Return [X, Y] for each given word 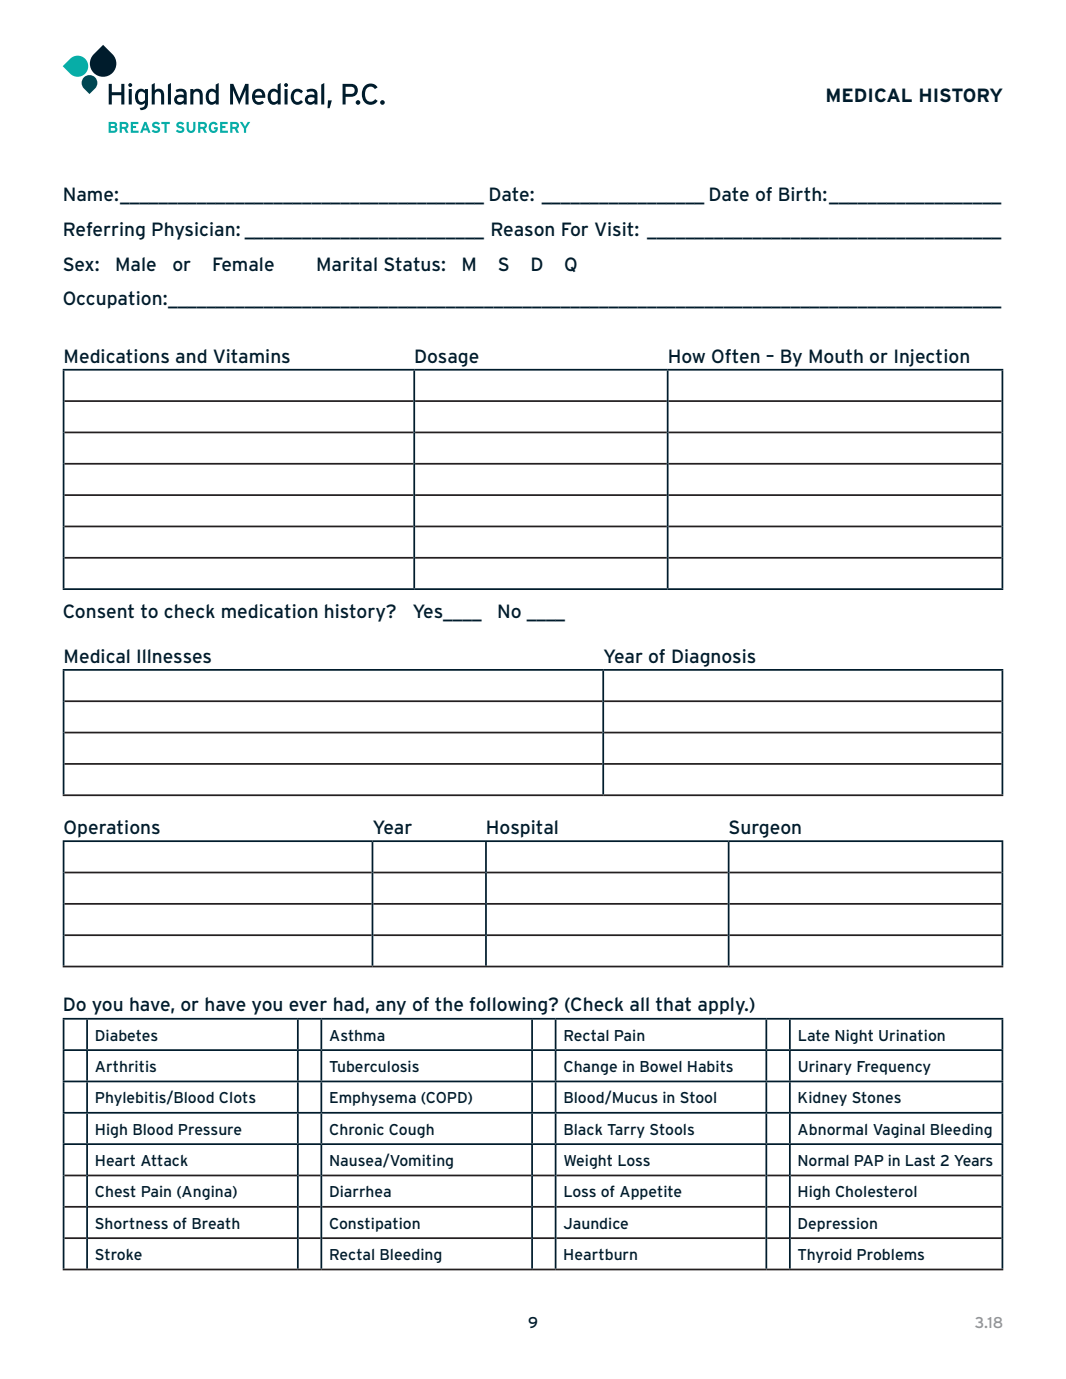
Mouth [836, 356]
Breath [216, 1223]
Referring [104, 231]
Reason [523, 229]
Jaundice [595, 1223]
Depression [837, 1224]
